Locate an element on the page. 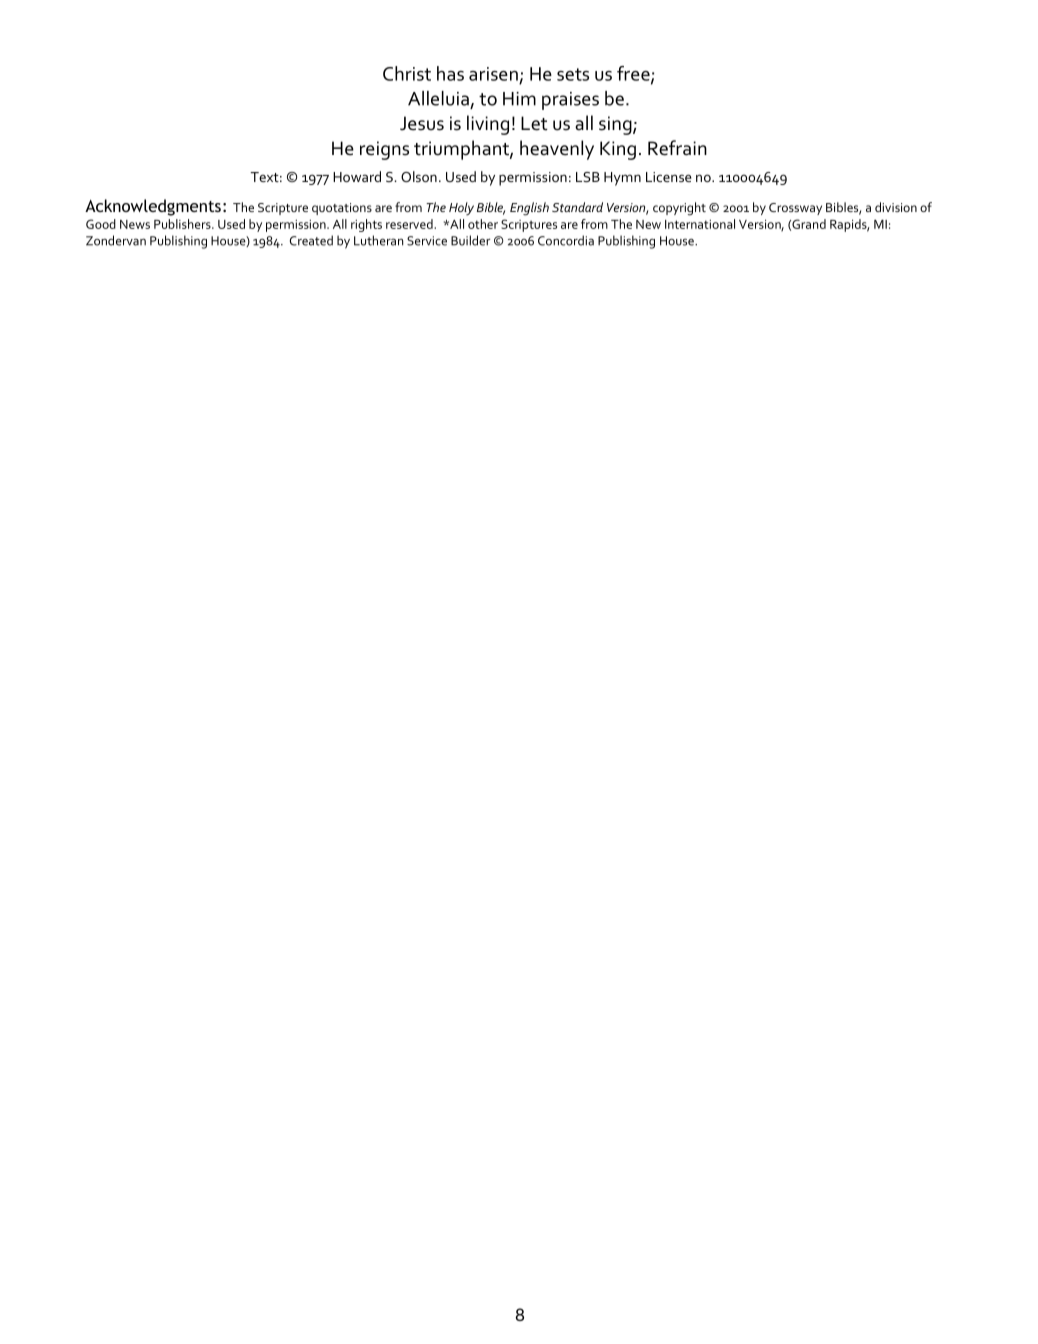 This page has width=1038, height=1344. arisen is located at coordinates (493, 74).
